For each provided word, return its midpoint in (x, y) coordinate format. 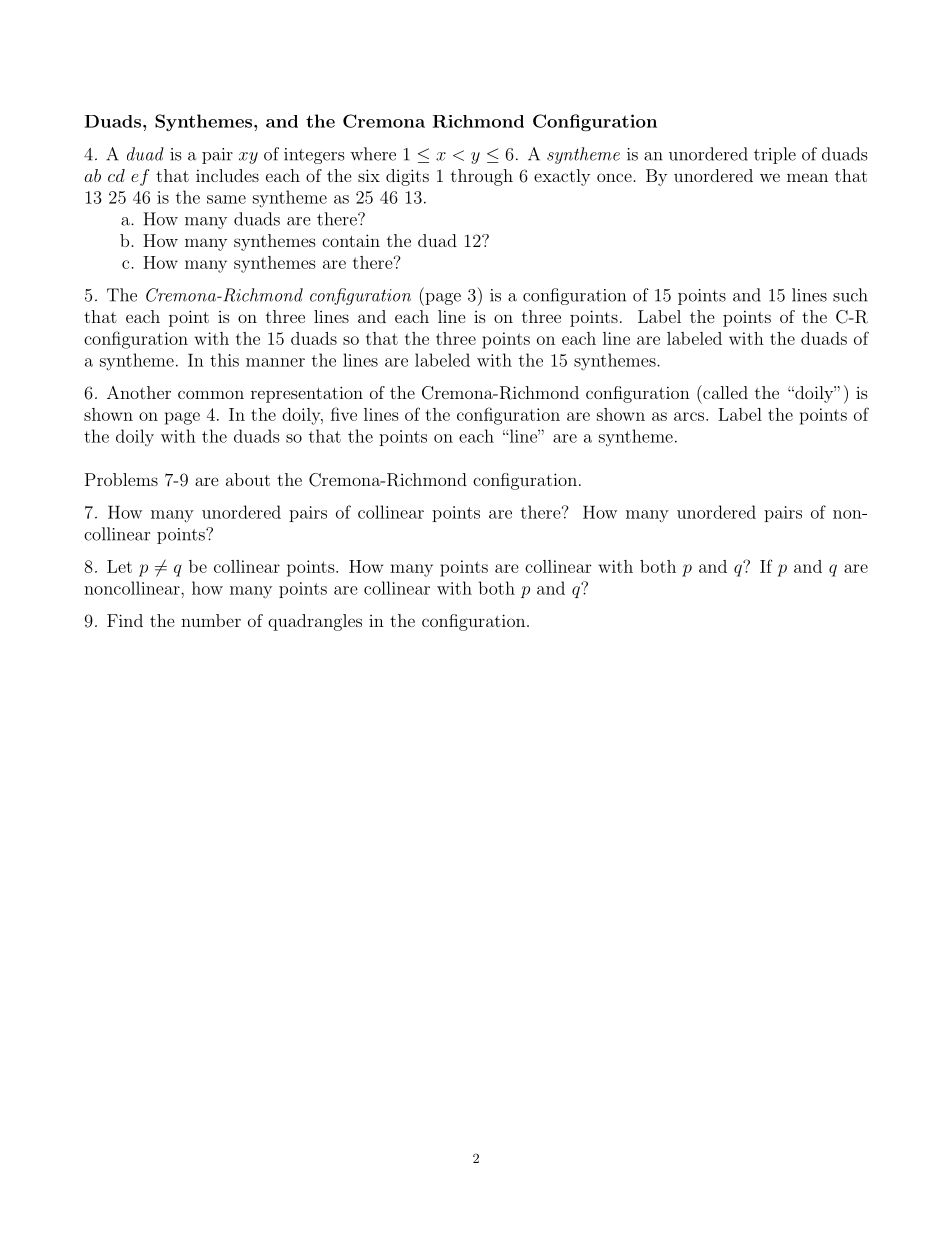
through (482, 177)
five (344, 414)
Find (125, 620)
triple (775, 155)
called (724, 392)
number (211, 620)
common (211, 394)
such (850, 295)
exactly (562, 177)
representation (307, 394)
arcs (689, 416)
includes (227, 175)
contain (351, 240)
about (248, 479)
